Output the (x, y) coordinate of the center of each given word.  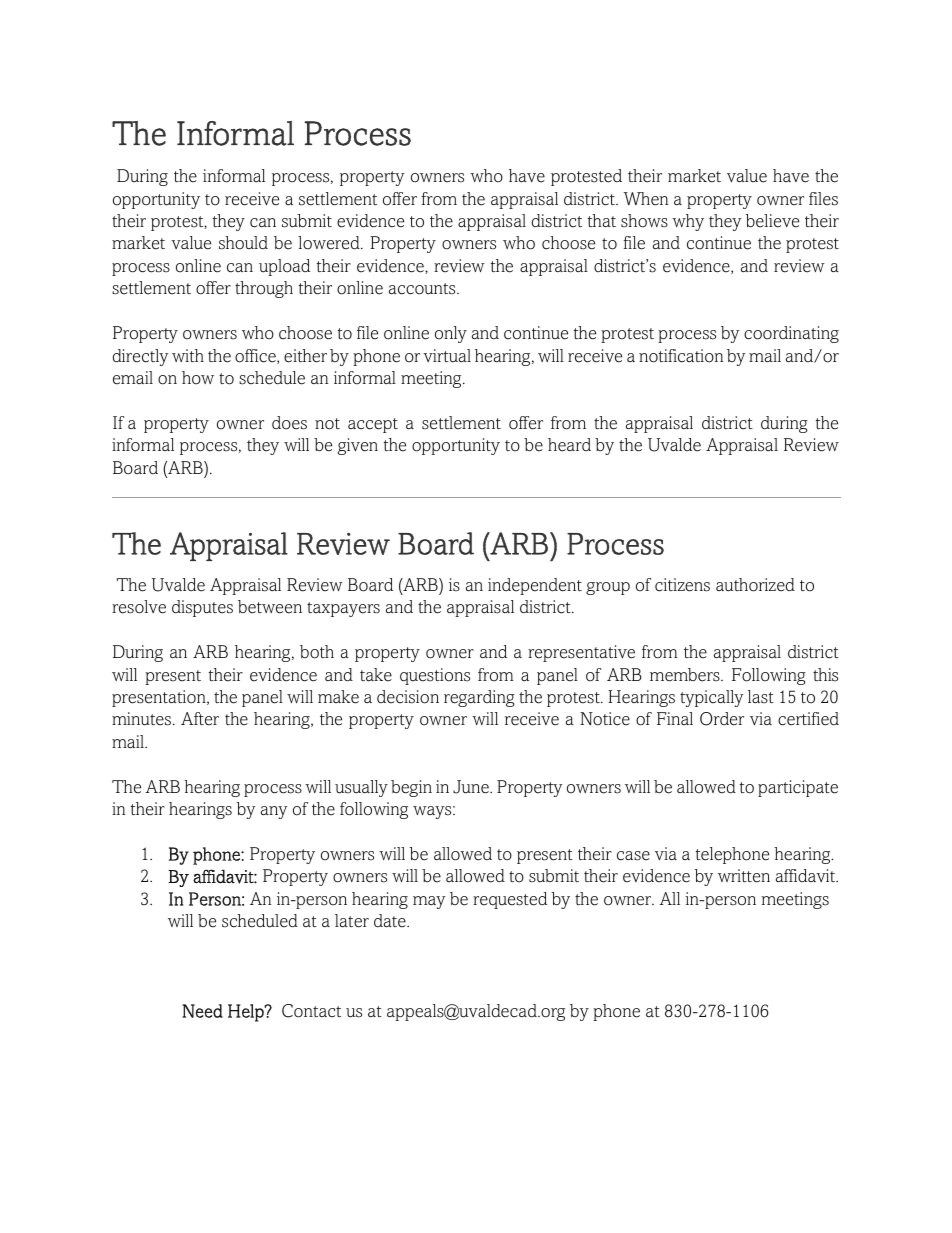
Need (202, 1011)
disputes (202, 608)
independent (535, 586)
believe (772, 221)
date (391, 921)
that (602, 220)
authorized (755, 585)
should (243, 243)
